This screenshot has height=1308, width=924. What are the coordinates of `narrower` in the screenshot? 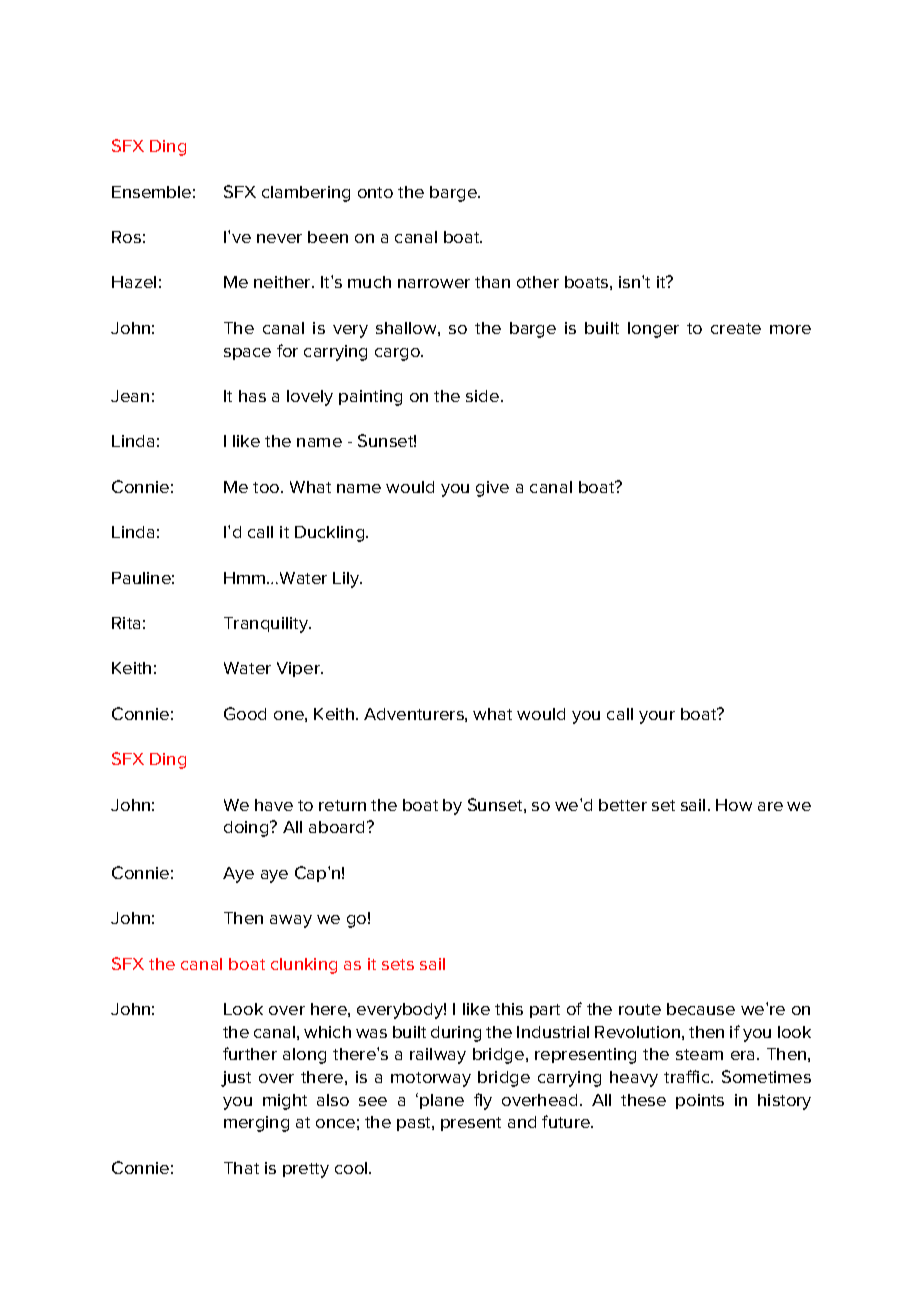 It's located at (434, 283).
